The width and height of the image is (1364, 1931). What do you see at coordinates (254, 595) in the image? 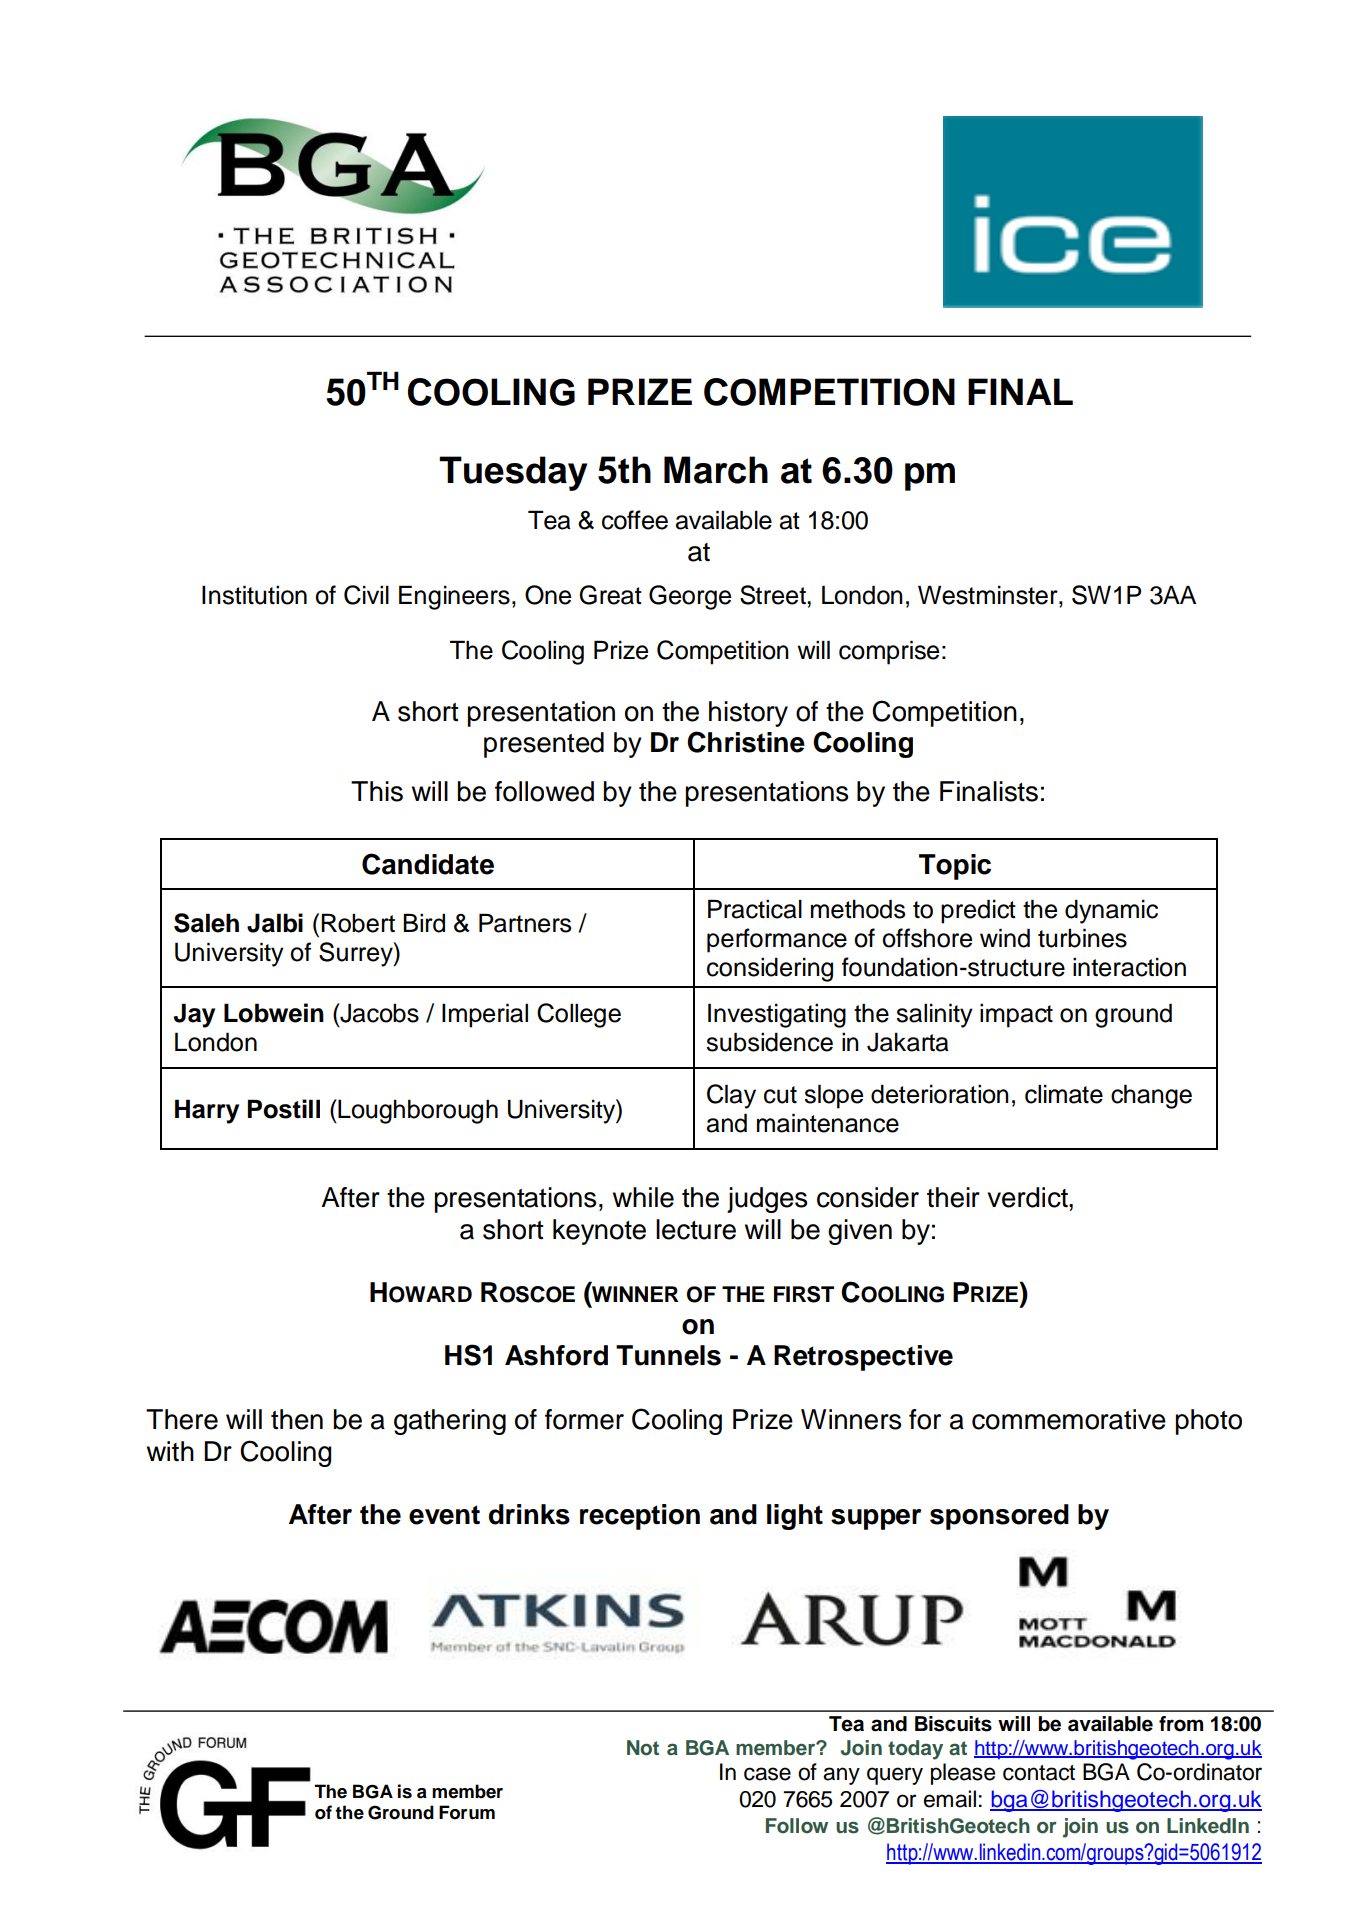
I see `Institution` at bounding box center [254, 595].
